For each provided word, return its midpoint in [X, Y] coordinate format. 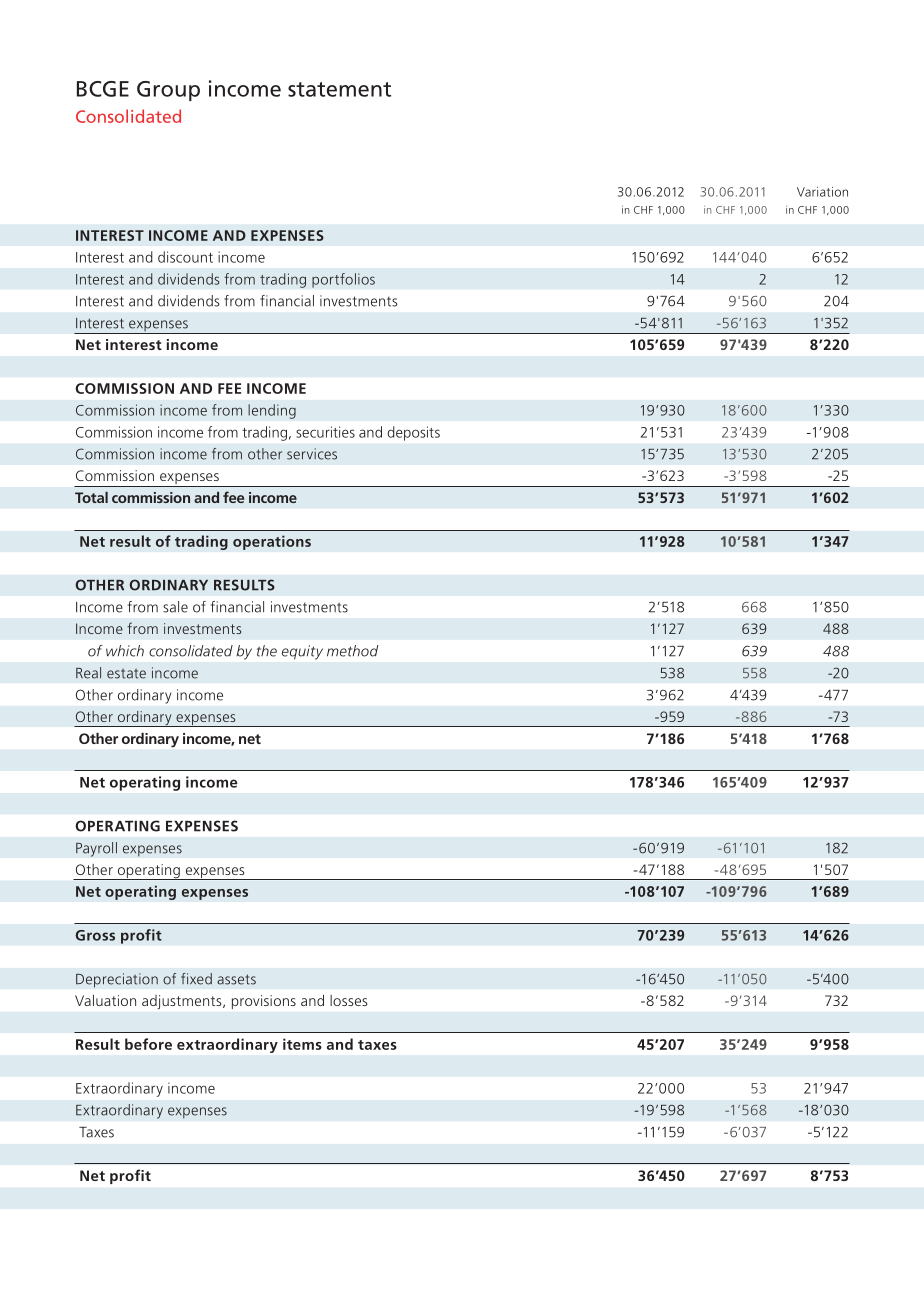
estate [126, 674]
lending [272, 411]
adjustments [183, 1002]
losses [348, 1000]
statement [339, 89]
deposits [414, 433]
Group [168, 91]
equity [302, 652]
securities [325, 432]
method [352, 651]
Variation [822, 192]
